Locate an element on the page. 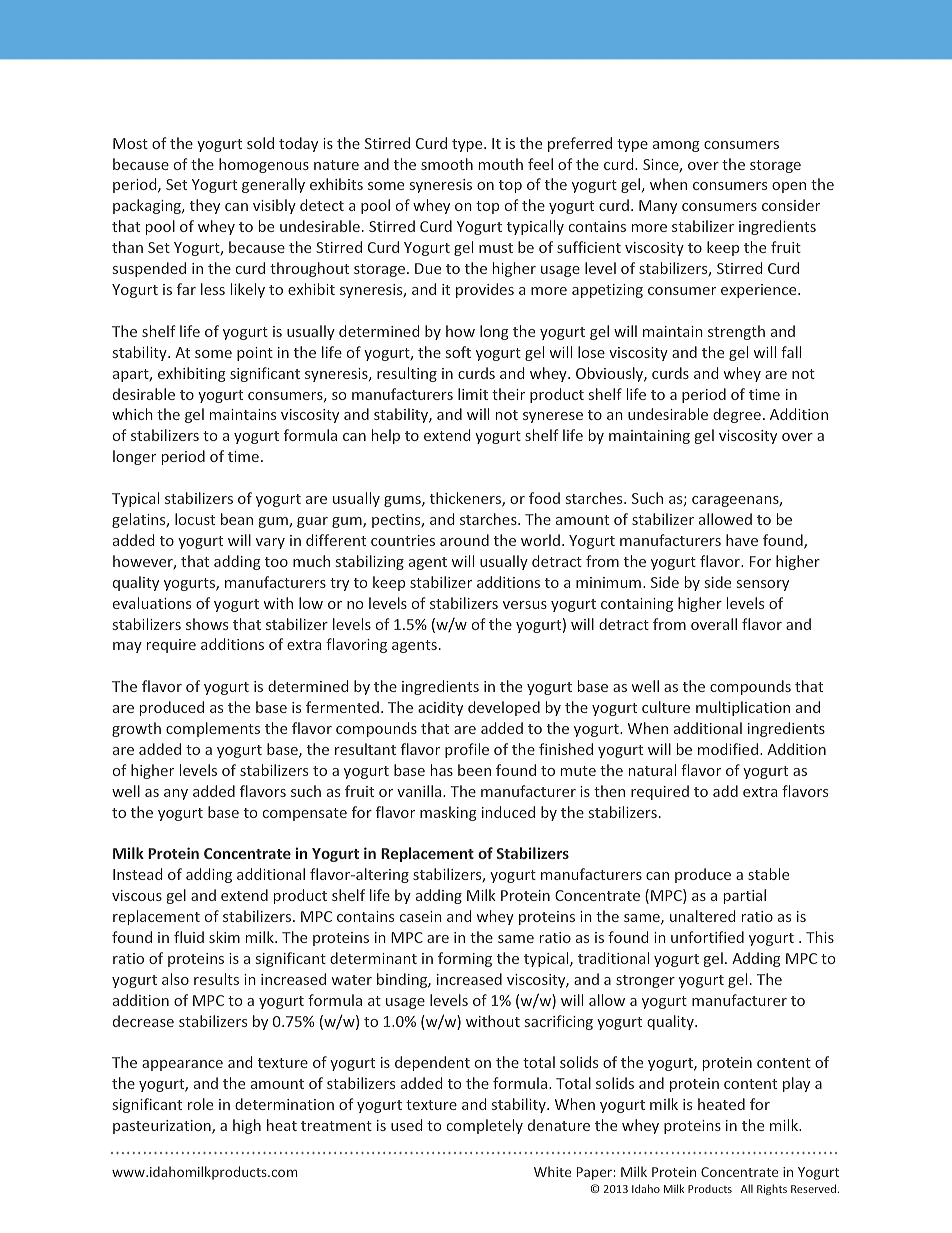 The height and width of the page is (1233, 952). casein is located at coordinates (421, 916).
